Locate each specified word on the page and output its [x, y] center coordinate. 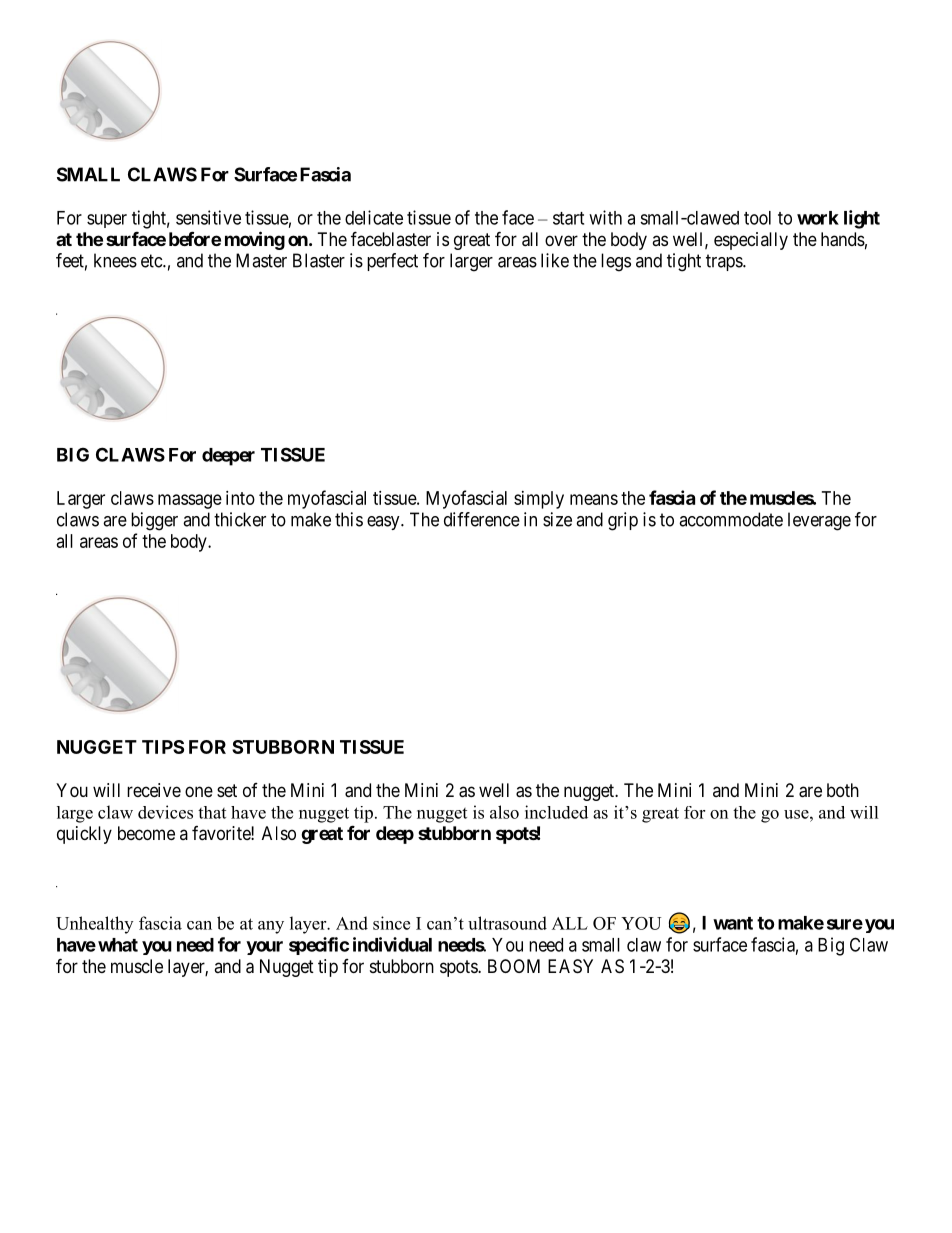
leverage [819, 521]
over [561, 240]
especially [751, 241]
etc [152, 261]
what [118, 945]
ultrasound [507, 923]
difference [482, 519]
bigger [154, 521]
